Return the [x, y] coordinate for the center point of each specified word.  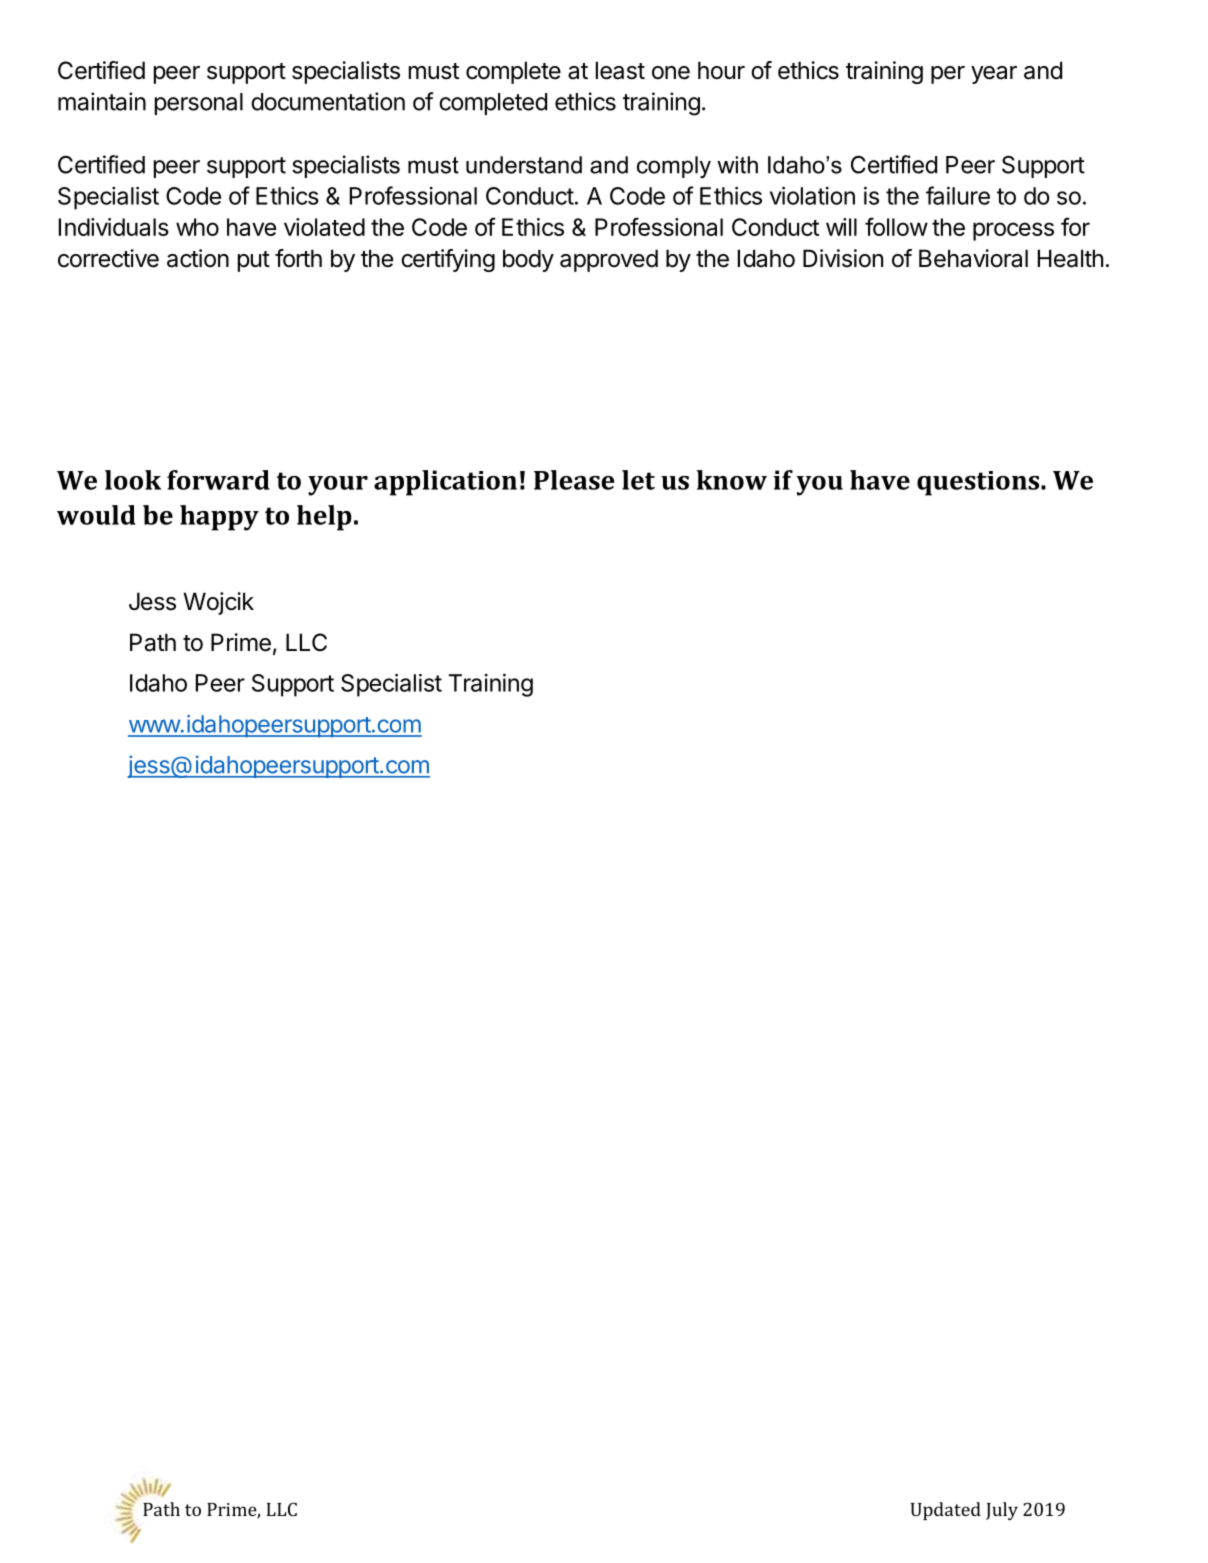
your [338, 486]
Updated [946, 1511]
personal [199, 104]
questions [979, 483]
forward [218, 480]
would [96, 515]
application [445, 483]
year [994, 75]
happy [219, 518]
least [620, 70]
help [324, 518]
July [1002, 1511]
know [732, 480]
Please [574, 480]
